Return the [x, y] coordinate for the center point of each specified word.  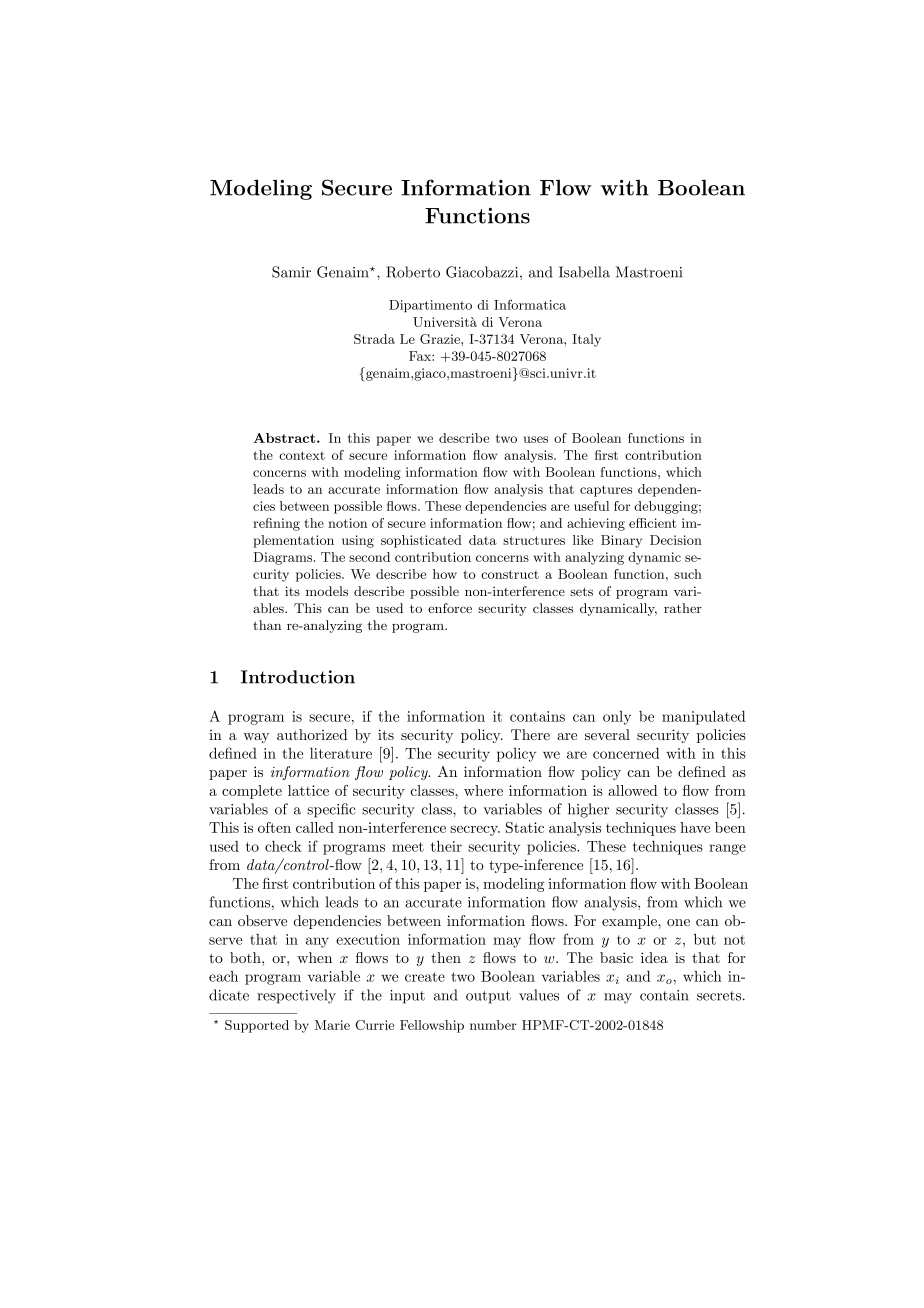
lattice [308, 790]
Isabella [584, 272]
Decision [676, 540]
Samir [291, 272]
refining [276, 524]
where [483, 790]
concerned [626, 753]
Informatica [530, 304]
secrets [720, 996]
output [488, 997]
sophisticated [421, 541]
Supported [257, 1026]
